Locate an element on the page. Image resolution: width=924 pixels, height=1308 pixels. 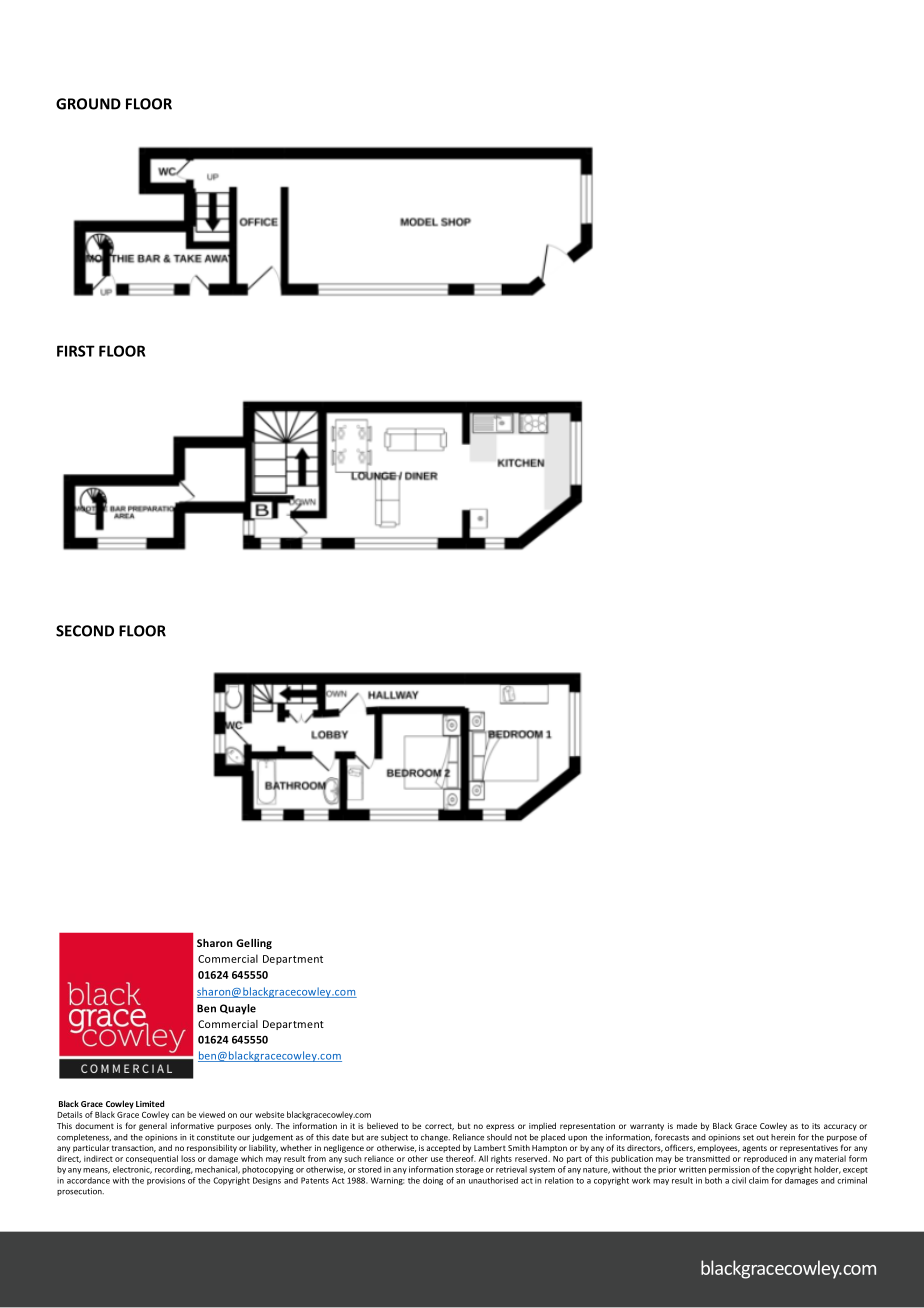
SECOND is located at coordinates (85, 631).
